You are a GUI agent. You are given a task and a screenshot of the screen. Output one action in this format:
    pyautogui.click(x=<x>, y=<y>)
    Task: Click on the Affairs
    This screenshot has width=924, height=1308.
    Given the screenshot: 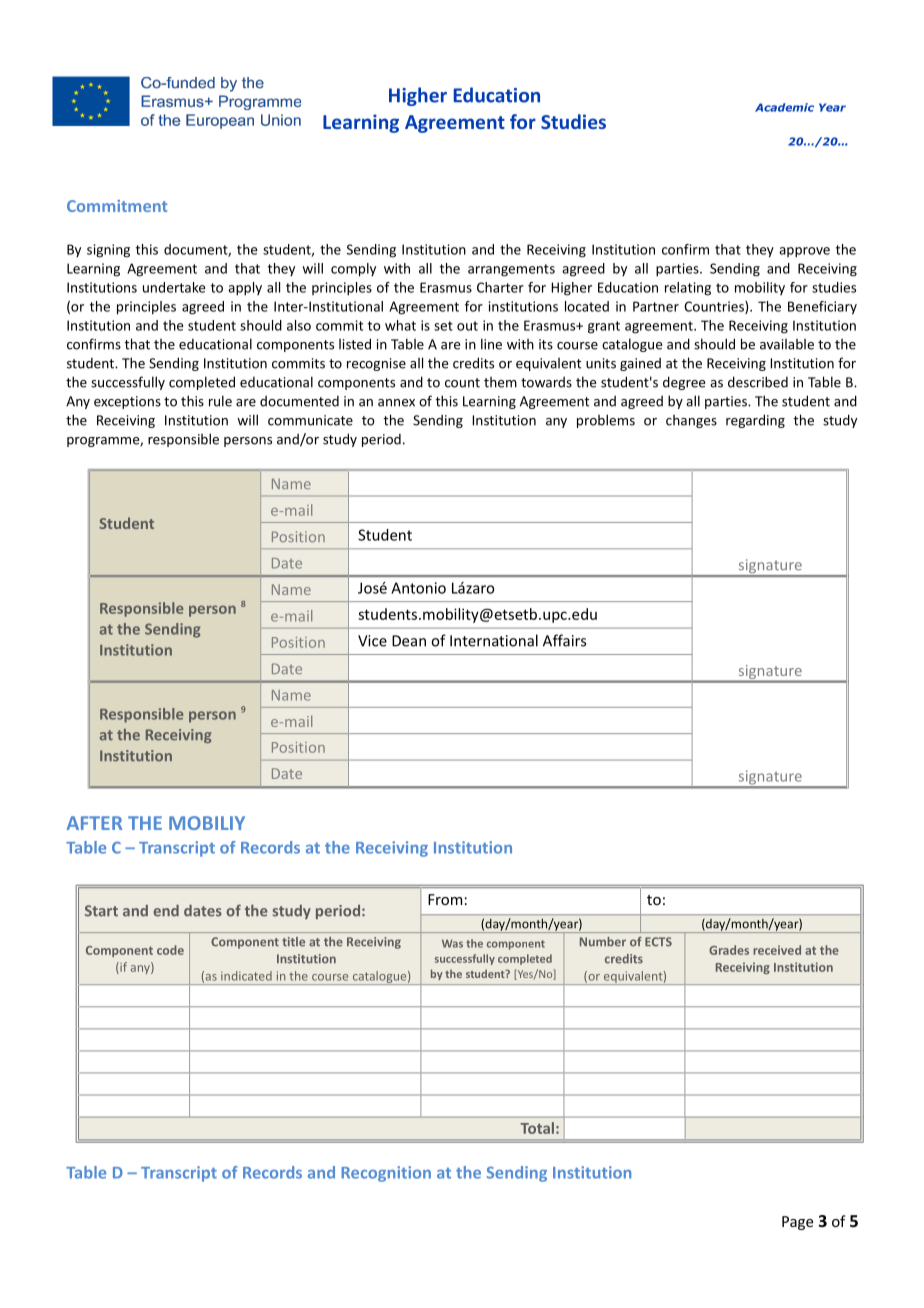 What is the action you would take?
    pyautogui.click(x=564, y=640)
